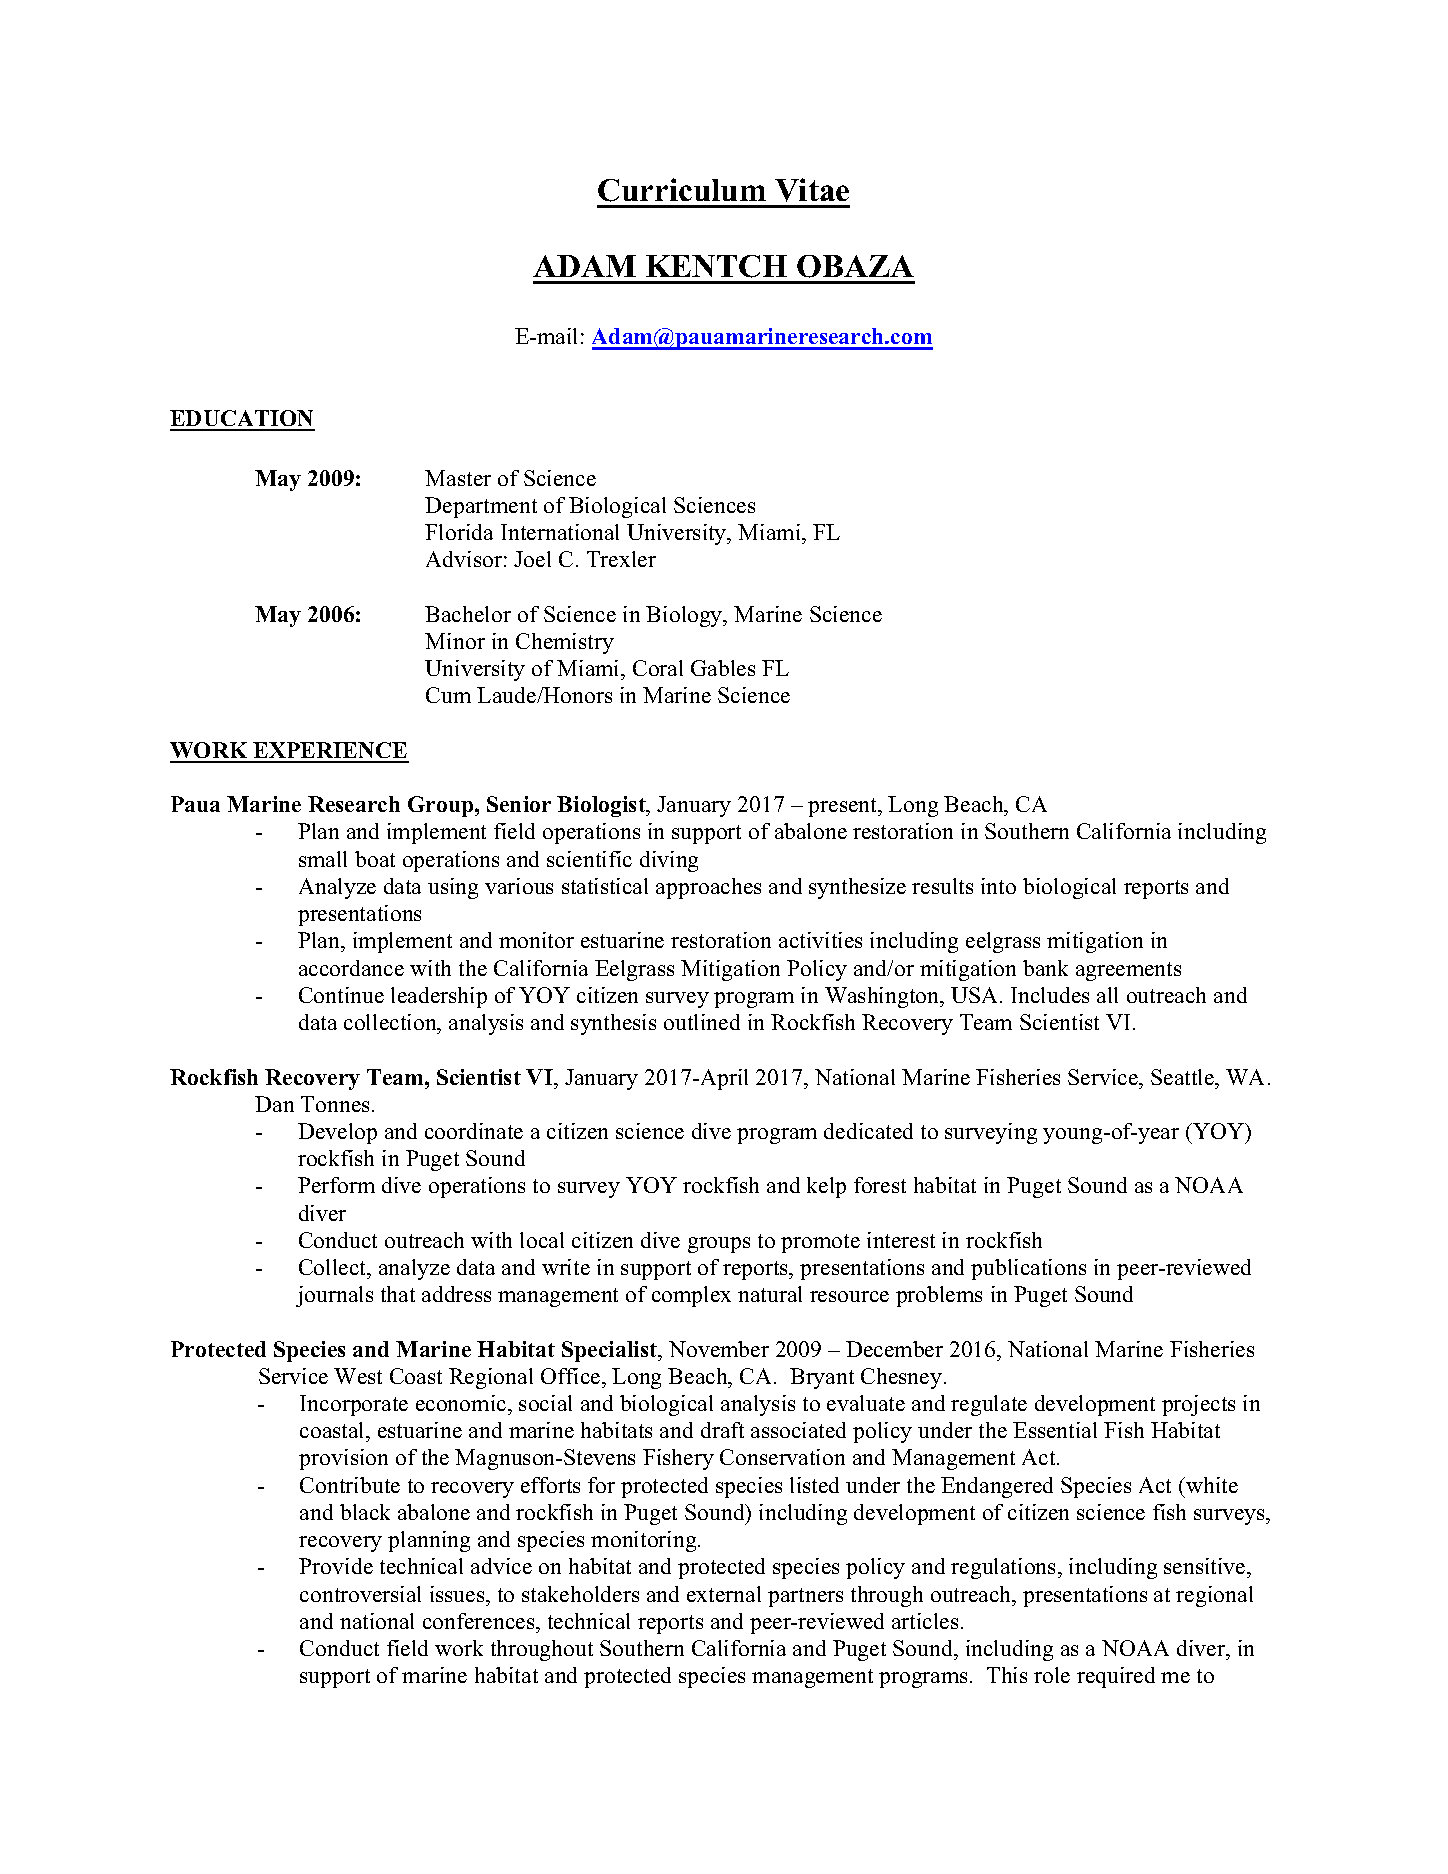  I want to click on Biology, so click(685, 616).
